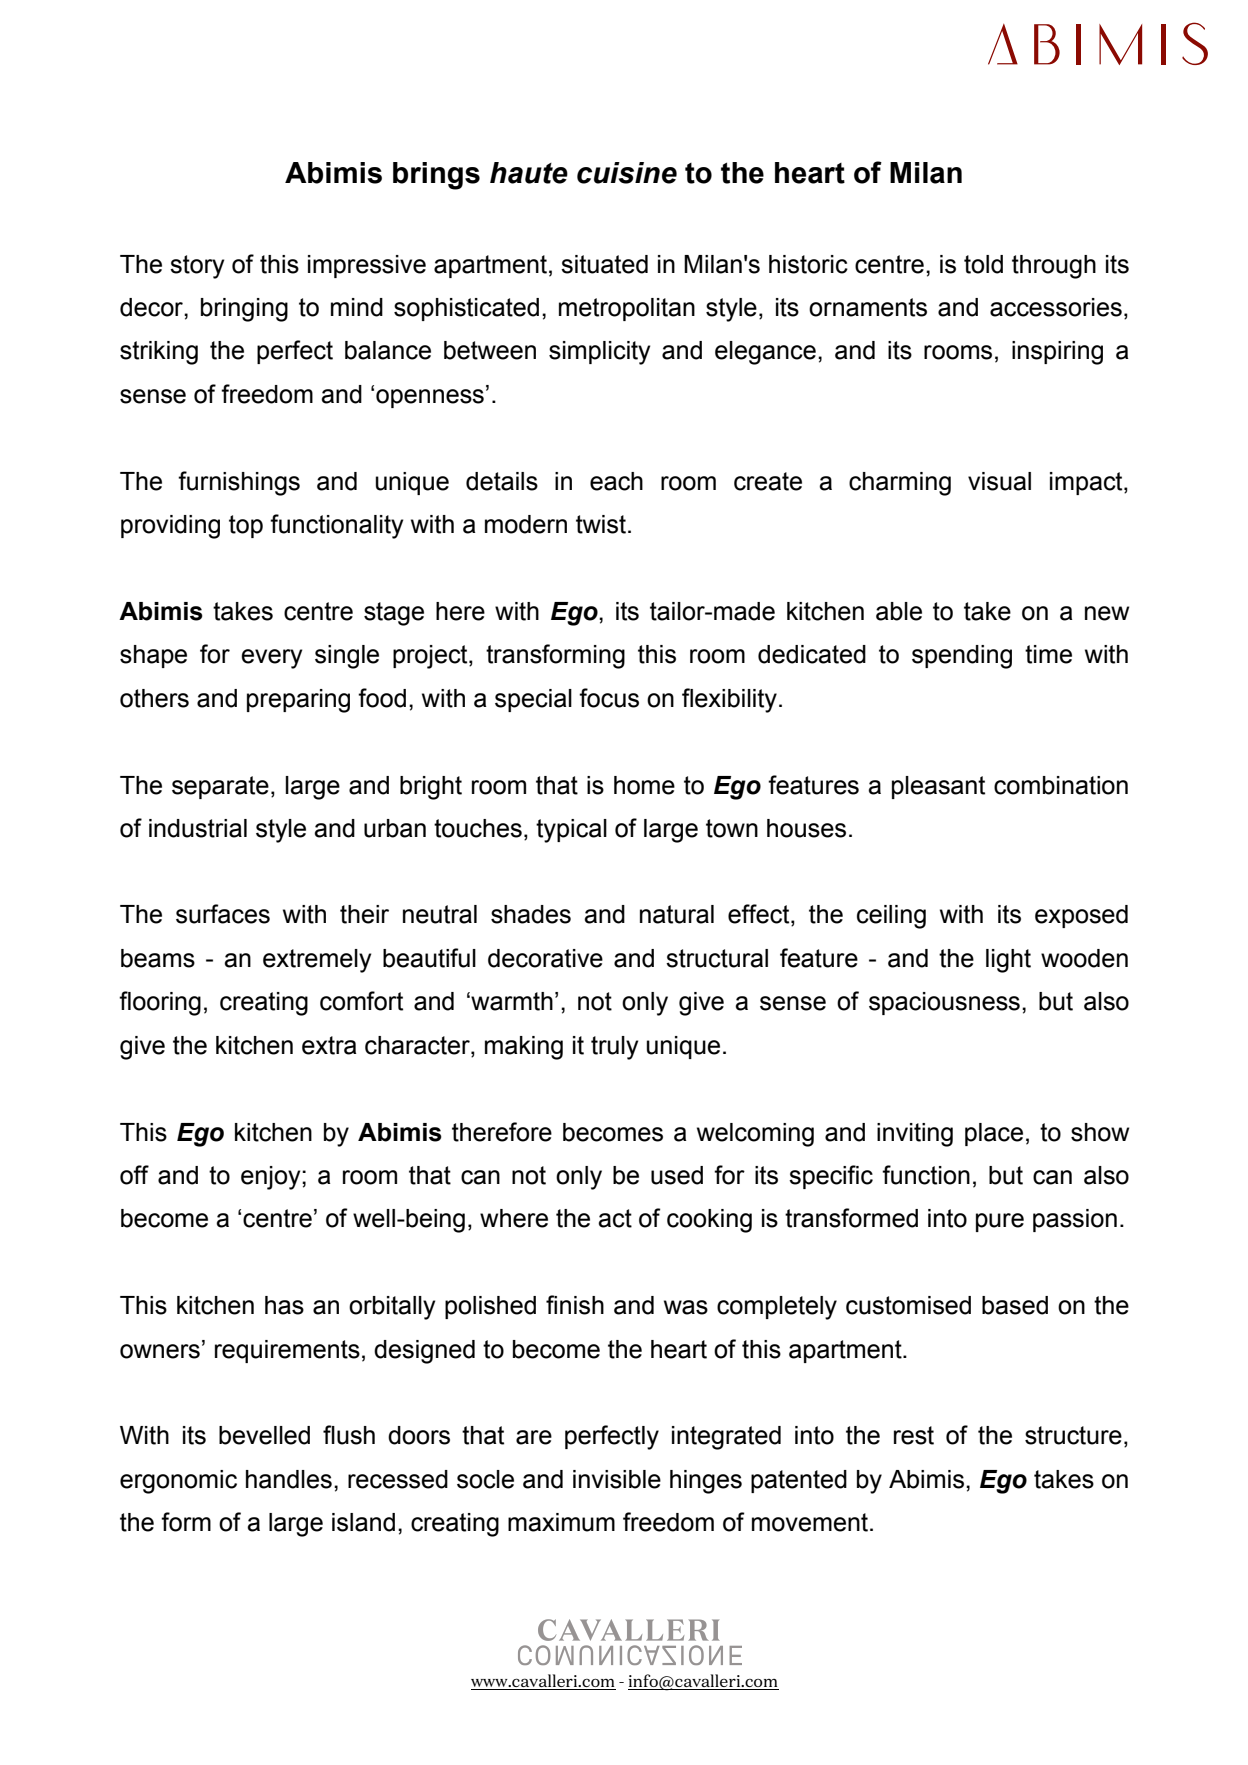 The width and height of the screenshot is (1248, 1765). I want to click on used, so click(677, 1175).
